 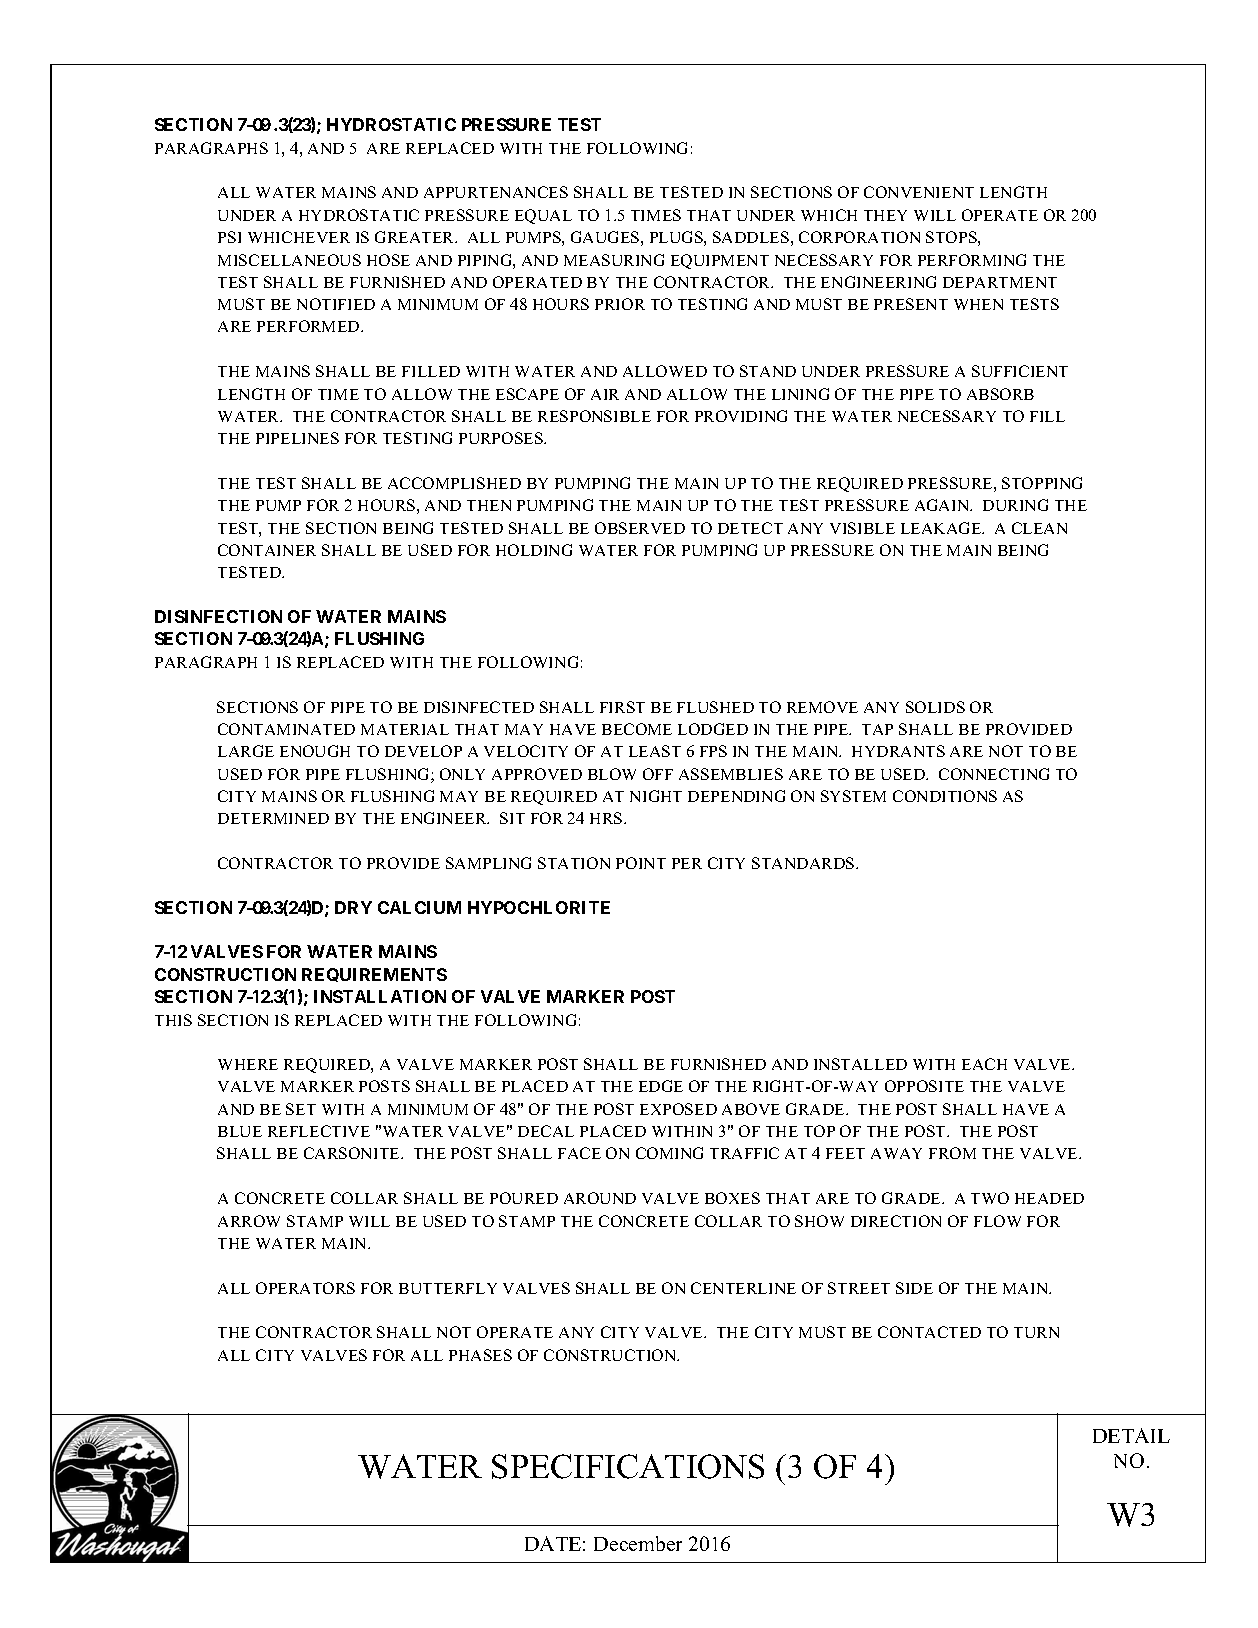 What do you see at coordinates (972, 260) in the screenshot?
I see `PERFORMING` at bounding box center [972, 260].
